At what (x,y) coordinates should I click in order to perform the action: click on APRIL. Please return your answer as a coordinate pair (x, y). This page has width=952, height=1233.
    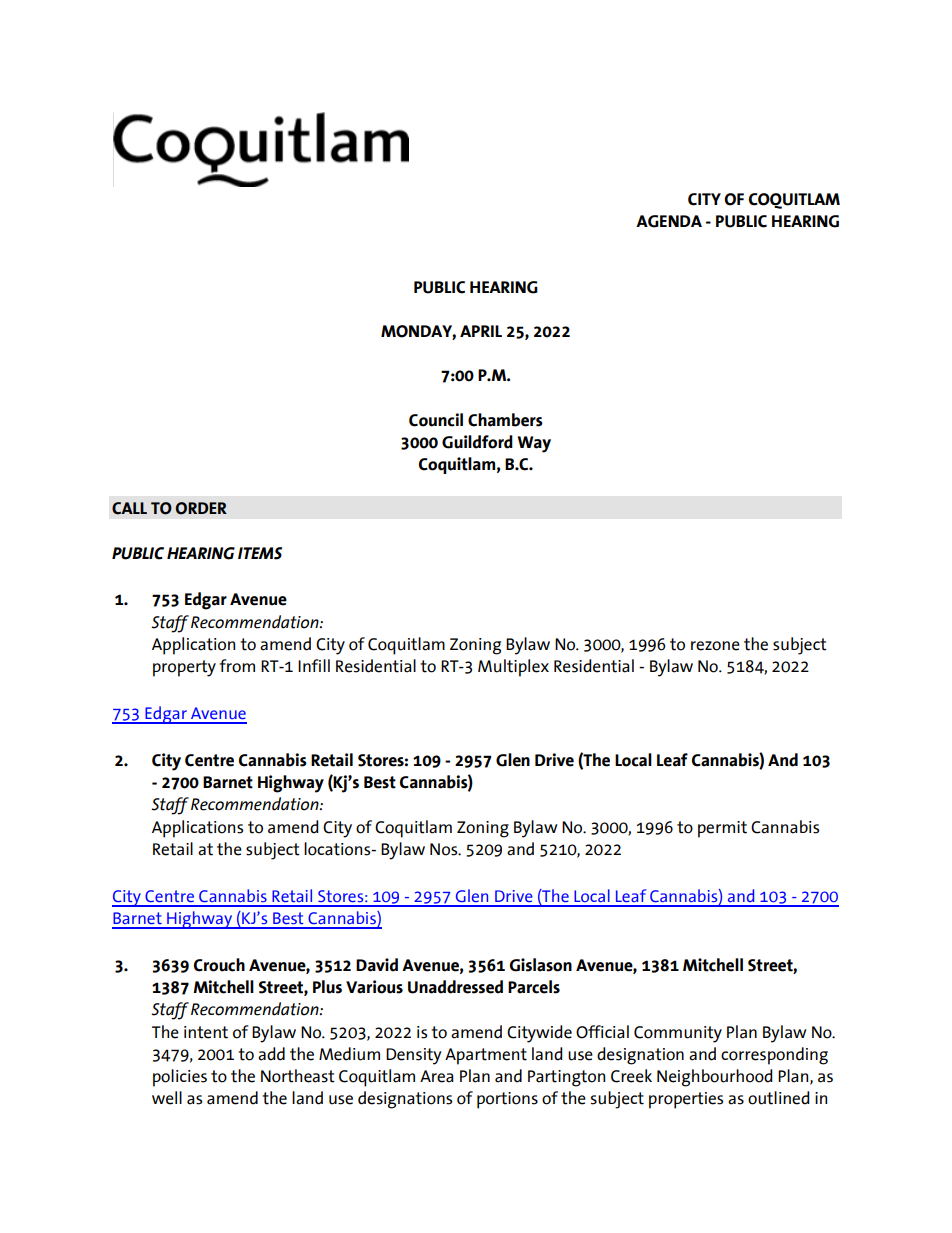
    Looking at the image, I should click on (481, 331).
